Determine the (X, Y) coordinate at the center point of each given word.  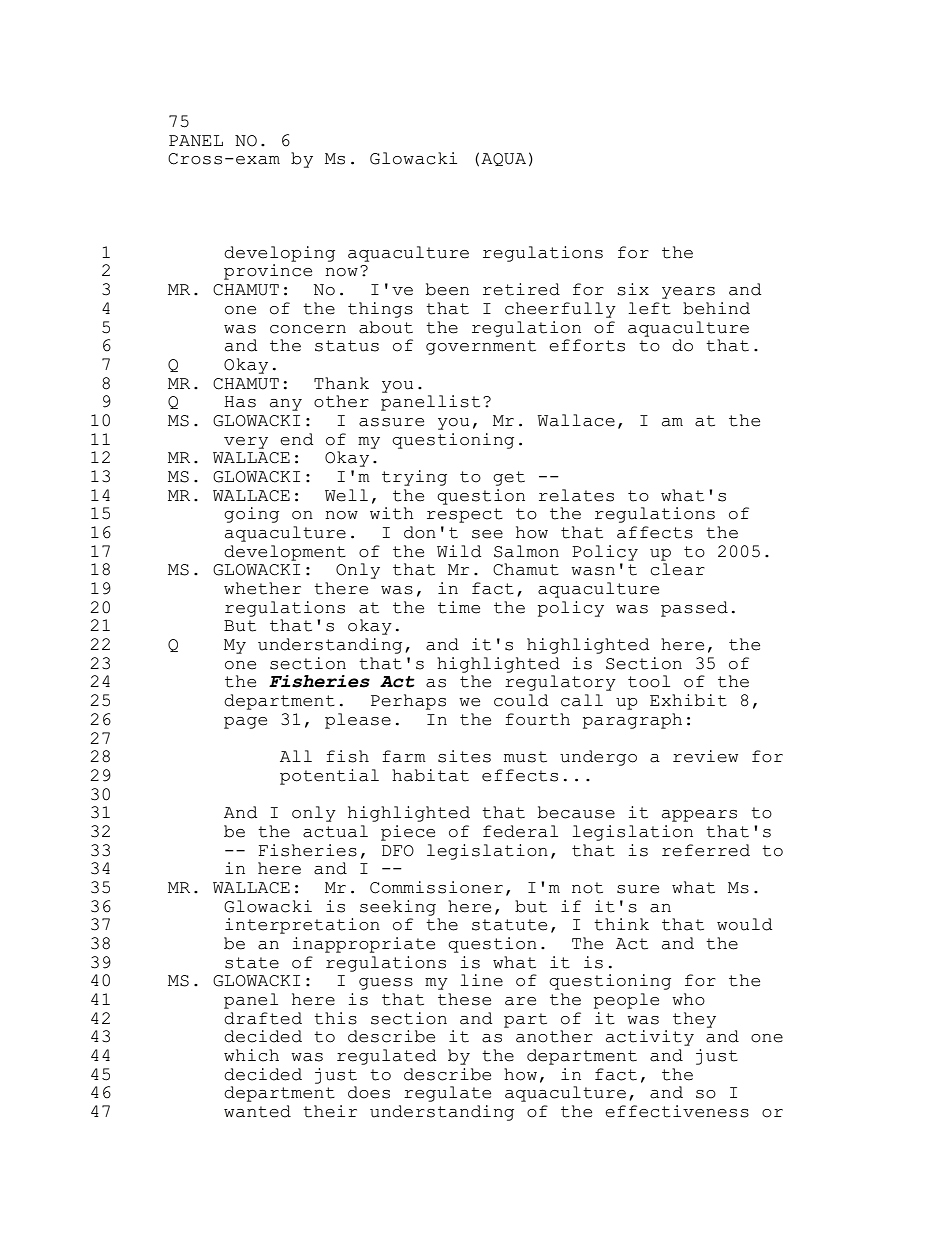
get (509, 478)
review (705, 756)
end (296, 439)
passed (694, 609)
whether (262, 588)
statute (509, 925)
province (268, 272)
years (688, 293)
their (330, 1111)
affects (655, 532)
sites (464, 756)
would (744, 924)
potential (329, 777)
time (459, 607)
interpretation (302, 926)
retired (521, 289)
